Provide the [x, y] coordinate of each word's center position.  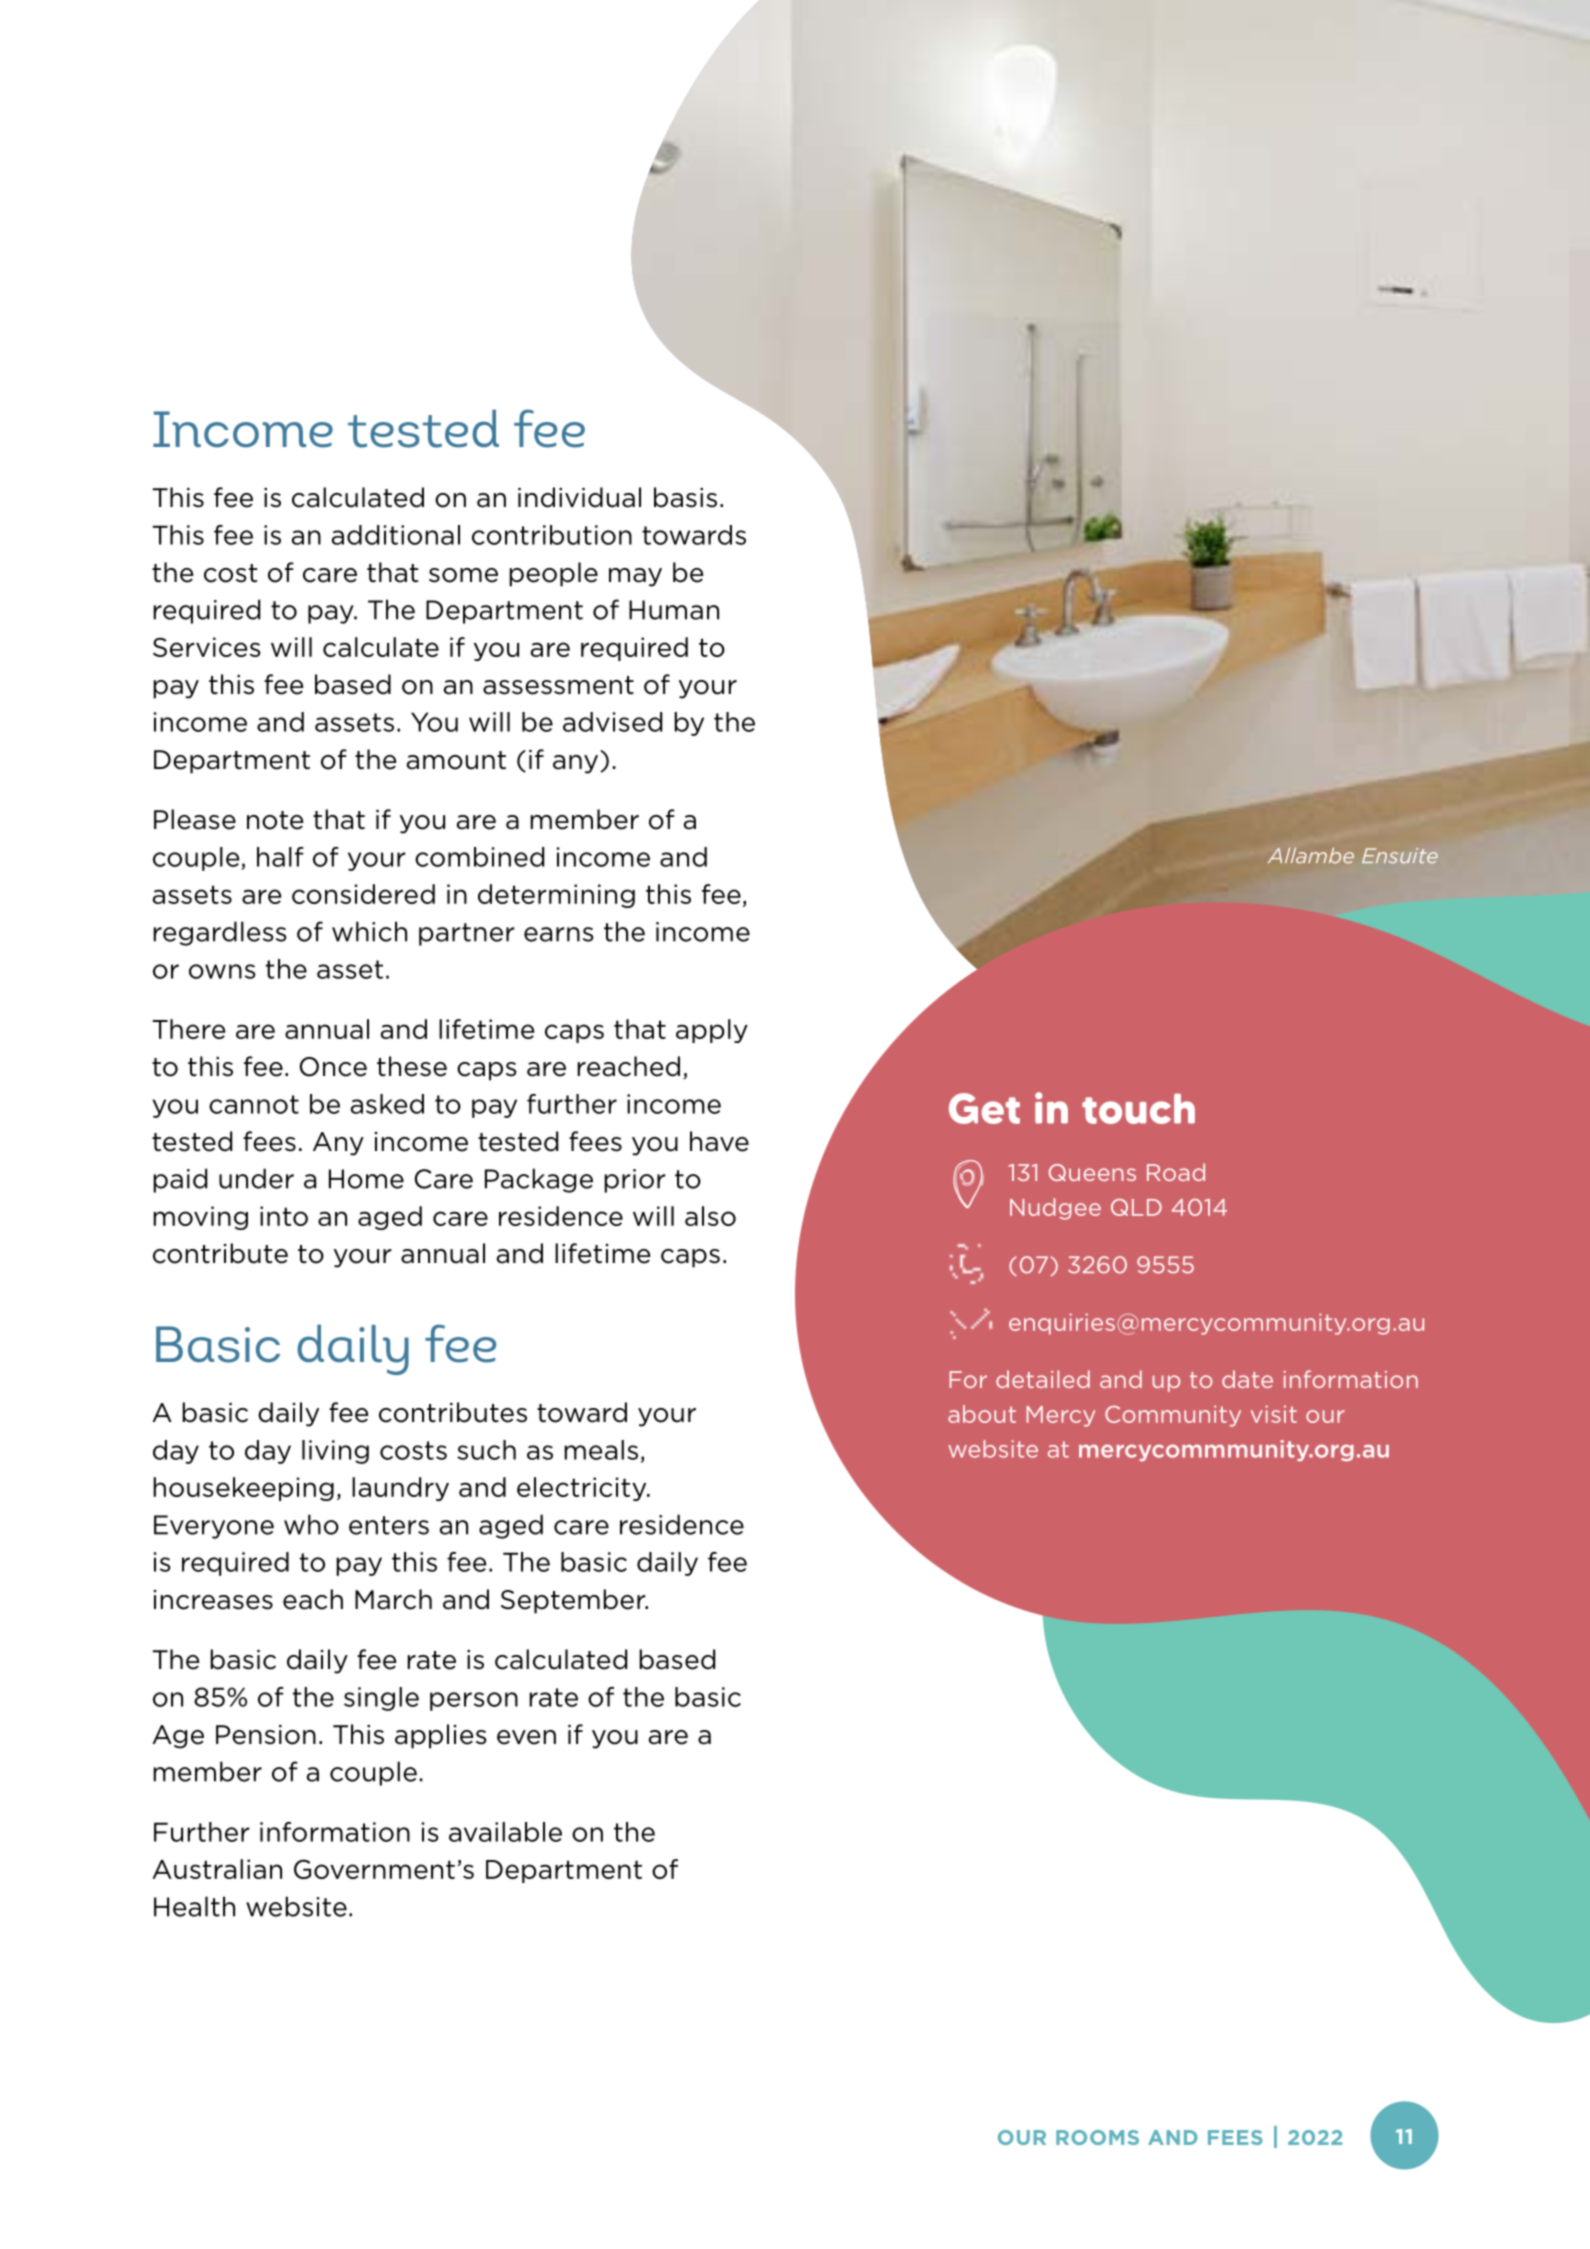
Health [194, 1906]
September [574, 1601]
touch [1138, 1108]
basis [685, 497]
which [369, 931]
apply [712, 1031]
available [505, 1832]
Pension [266, 1735]
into [284, 1216]
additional [395, 535]
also [710, 1216]
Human [674, 610]
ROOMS [1097, 2137]
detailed [1043, 1379]
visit [1274, 1414]
